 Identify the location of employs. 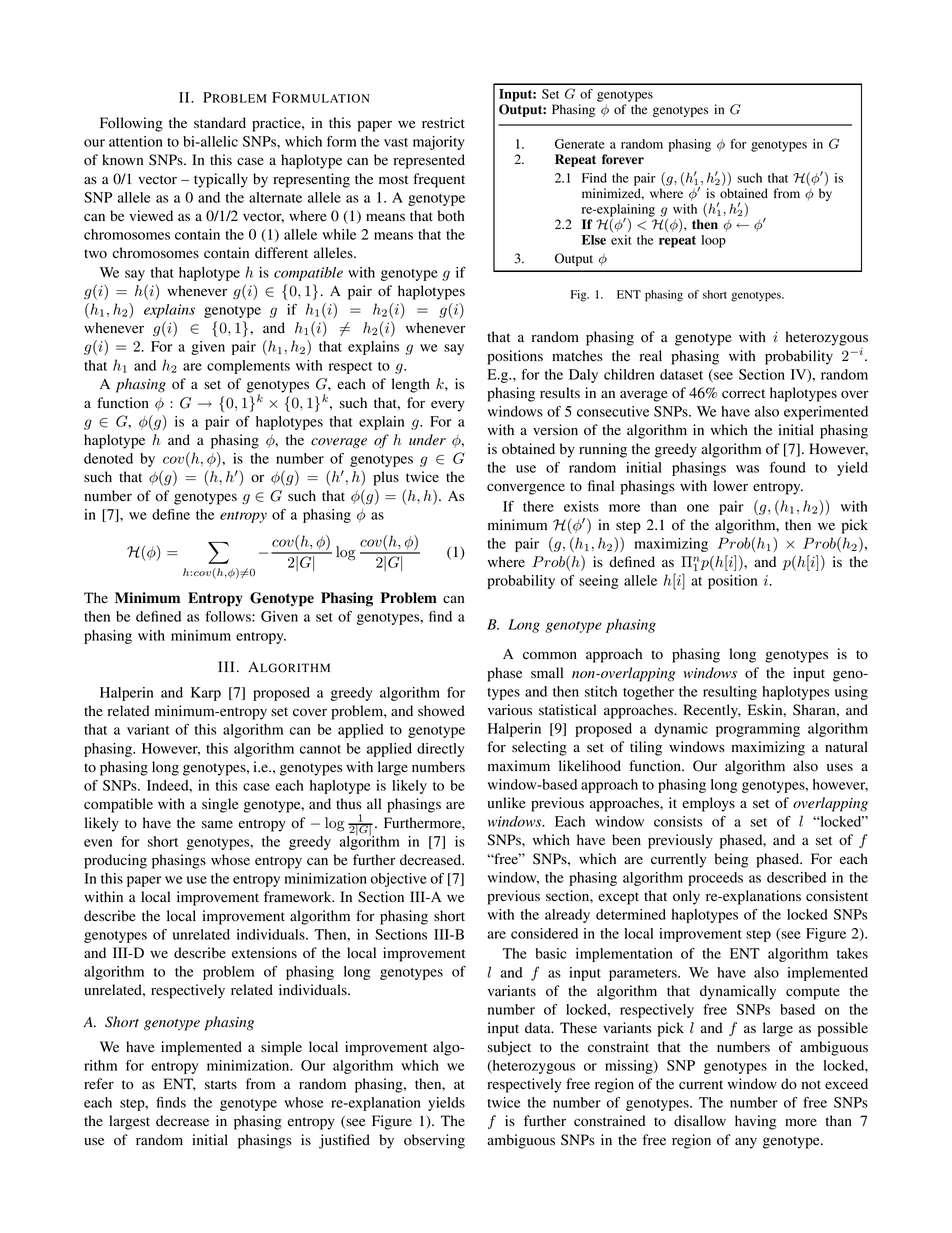
(708, 804).
